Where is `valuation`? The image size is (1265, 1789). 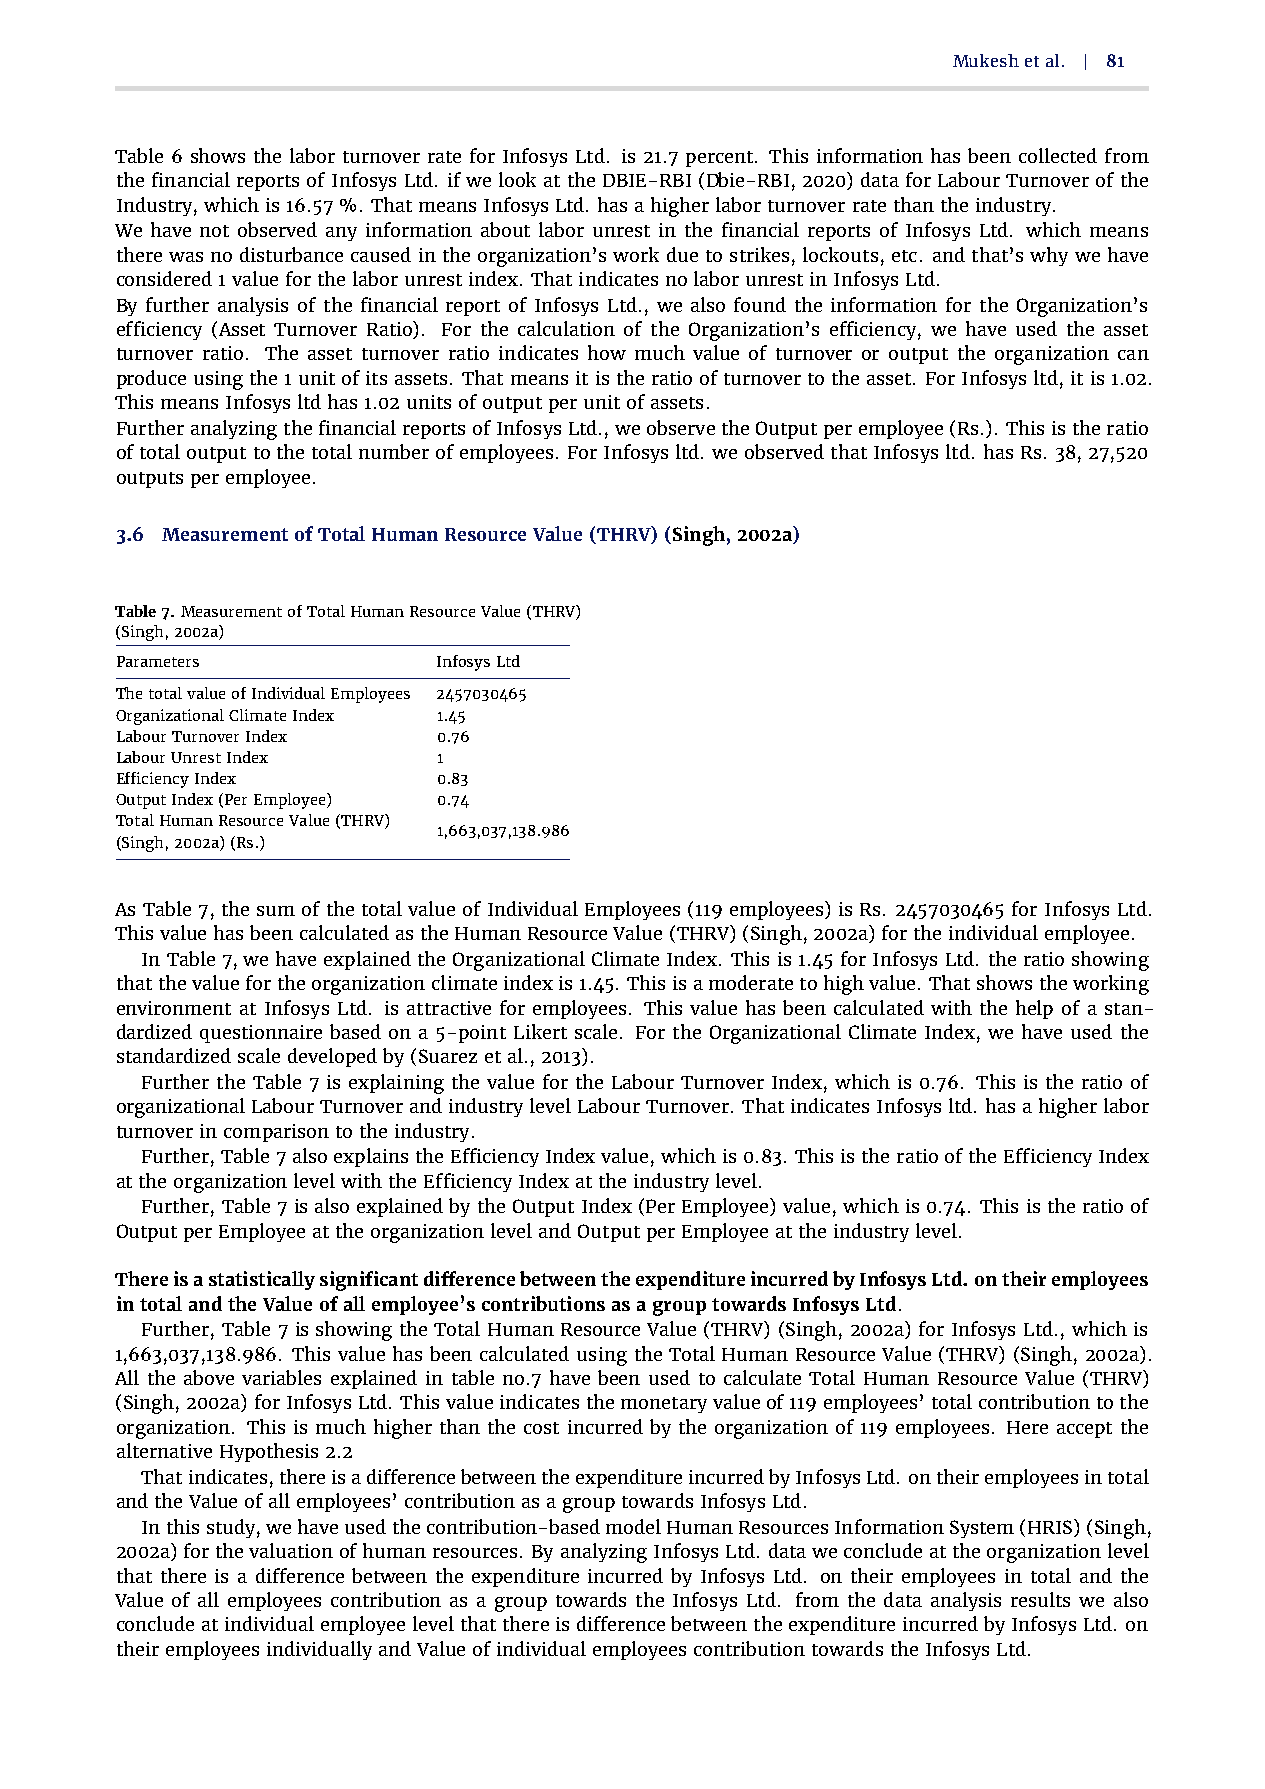
valuation is located at coordinates (291, 1550).
